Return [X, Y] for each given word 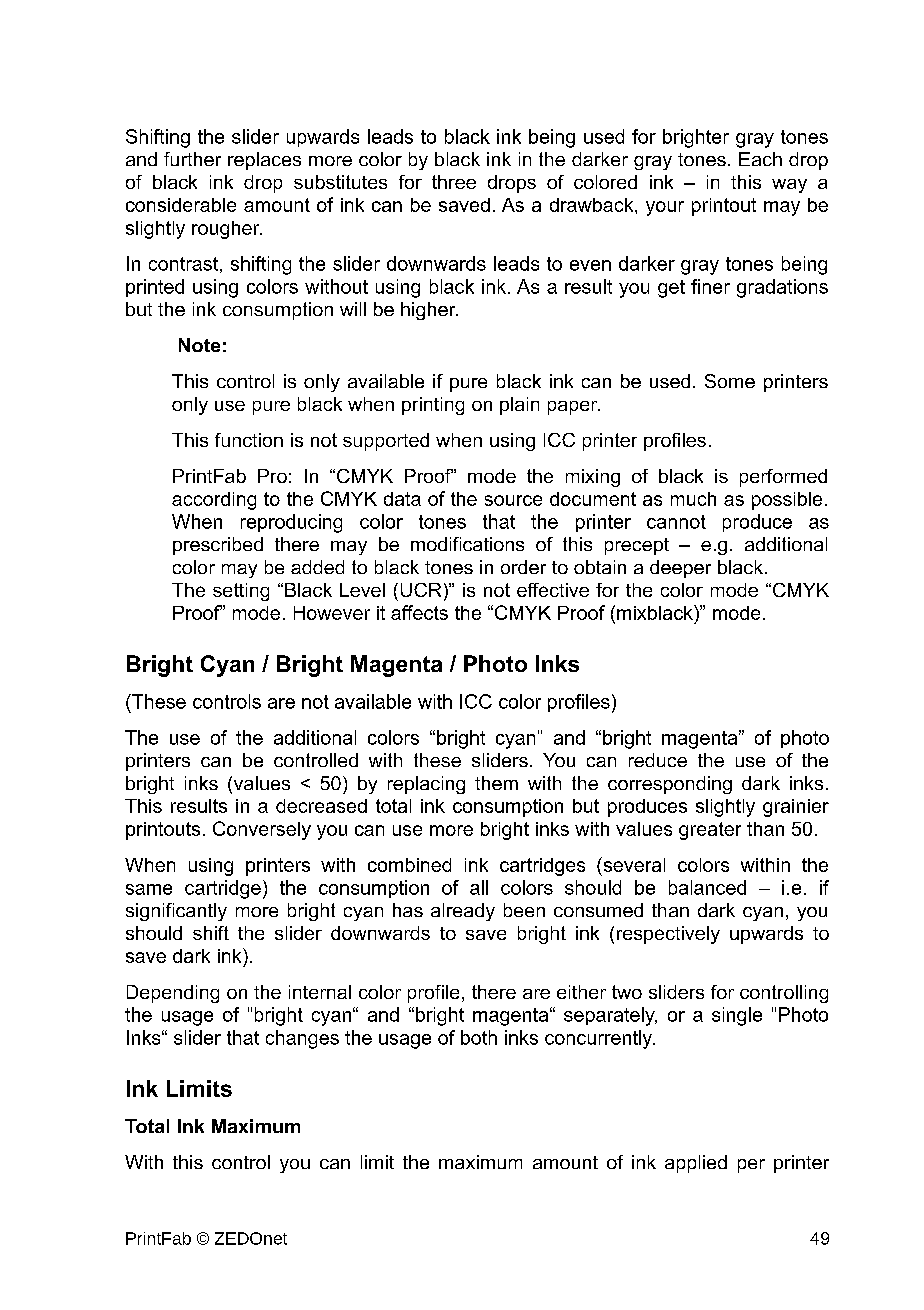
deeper [680, 569]
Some [730, 381]
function [249, 440]
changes [302, 1039]
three [454, 182]
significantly [176, 912]
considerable [181, 205]
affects [419, 612]
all [479, 887]
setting [241, 592]
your [665, 208]
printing [433, 406]
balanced [707, 887]
